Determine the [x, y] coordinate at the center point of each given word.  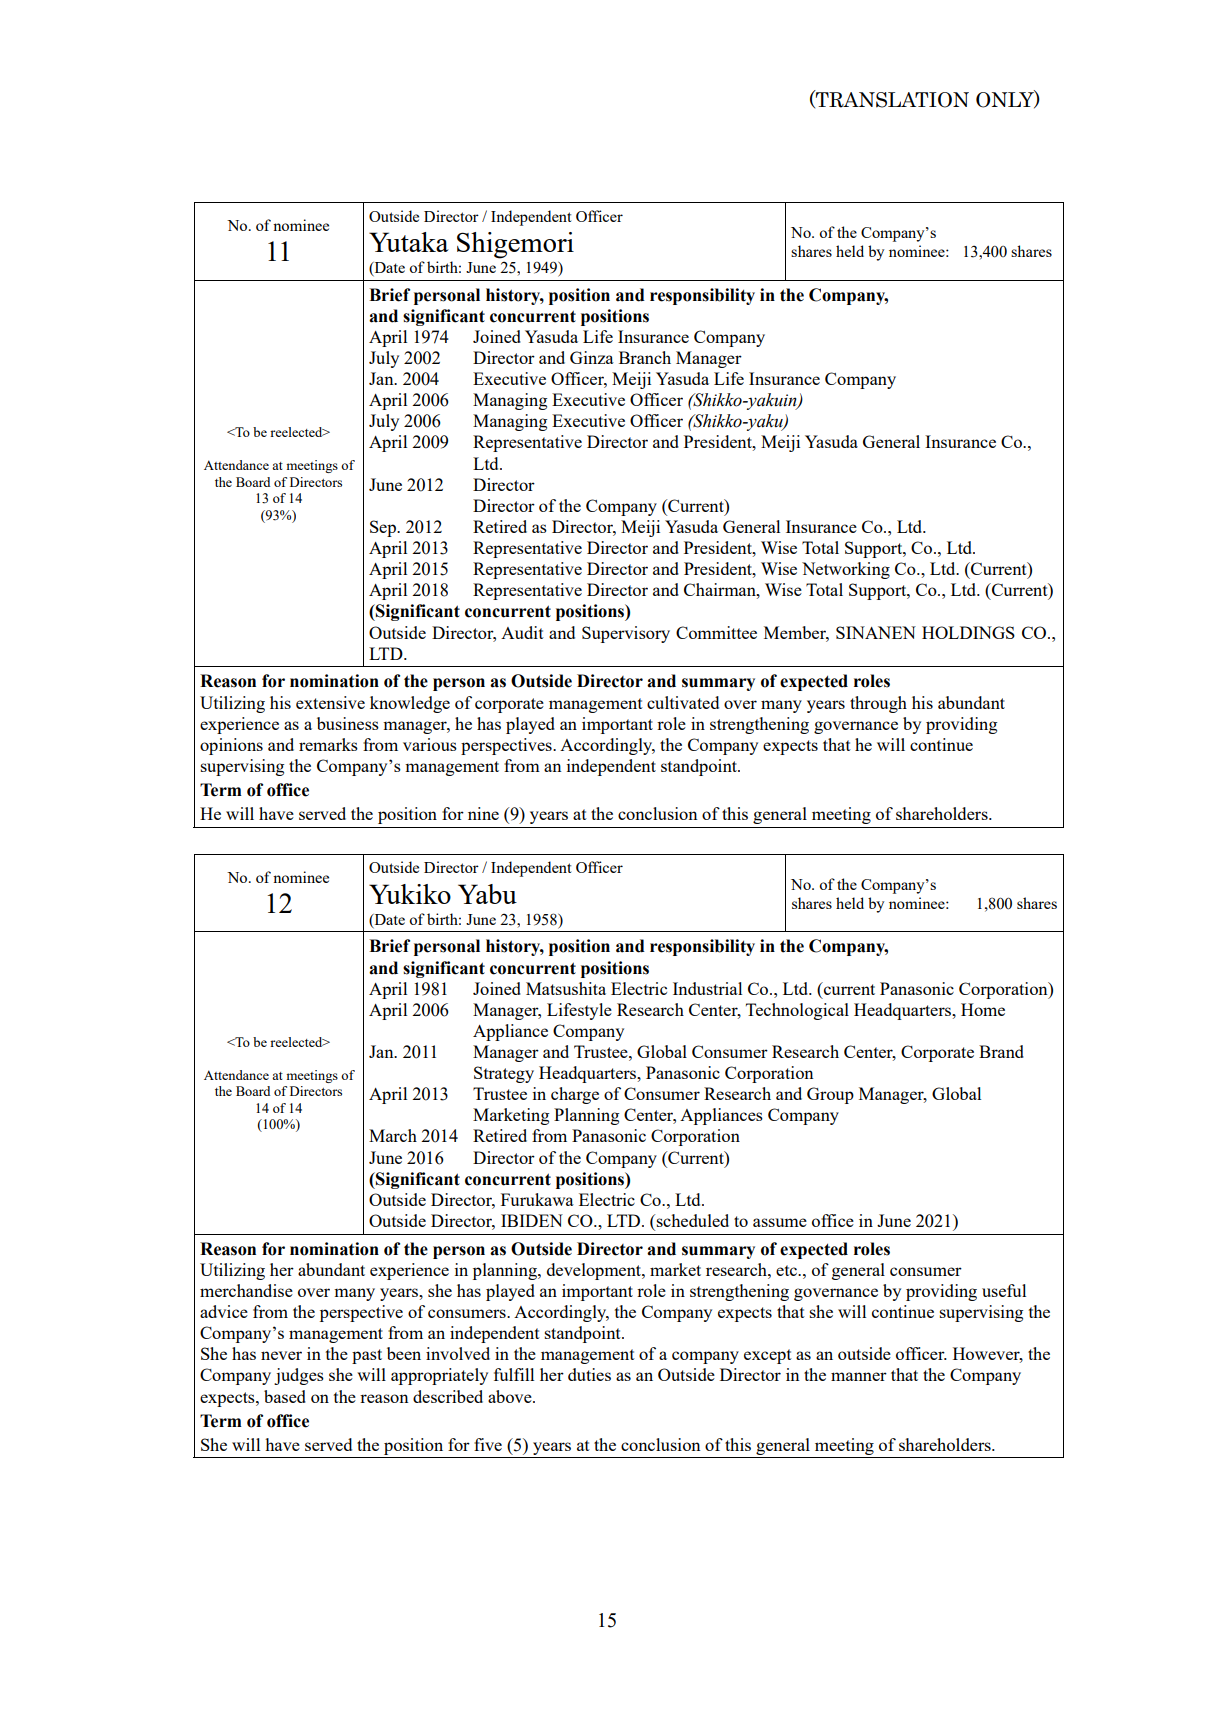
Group [830, 1095]
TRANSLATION [891, 99]
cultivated [683, 702]
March [393, 1135]
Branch [645, 357]
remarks [328, 744]
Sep [384, 528]
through [878, 704]
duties [589, 1374]
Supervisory [626, 634]
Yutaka [409, 242]
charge [575, 1095]
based [285, 1396]
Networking [846, 570]
